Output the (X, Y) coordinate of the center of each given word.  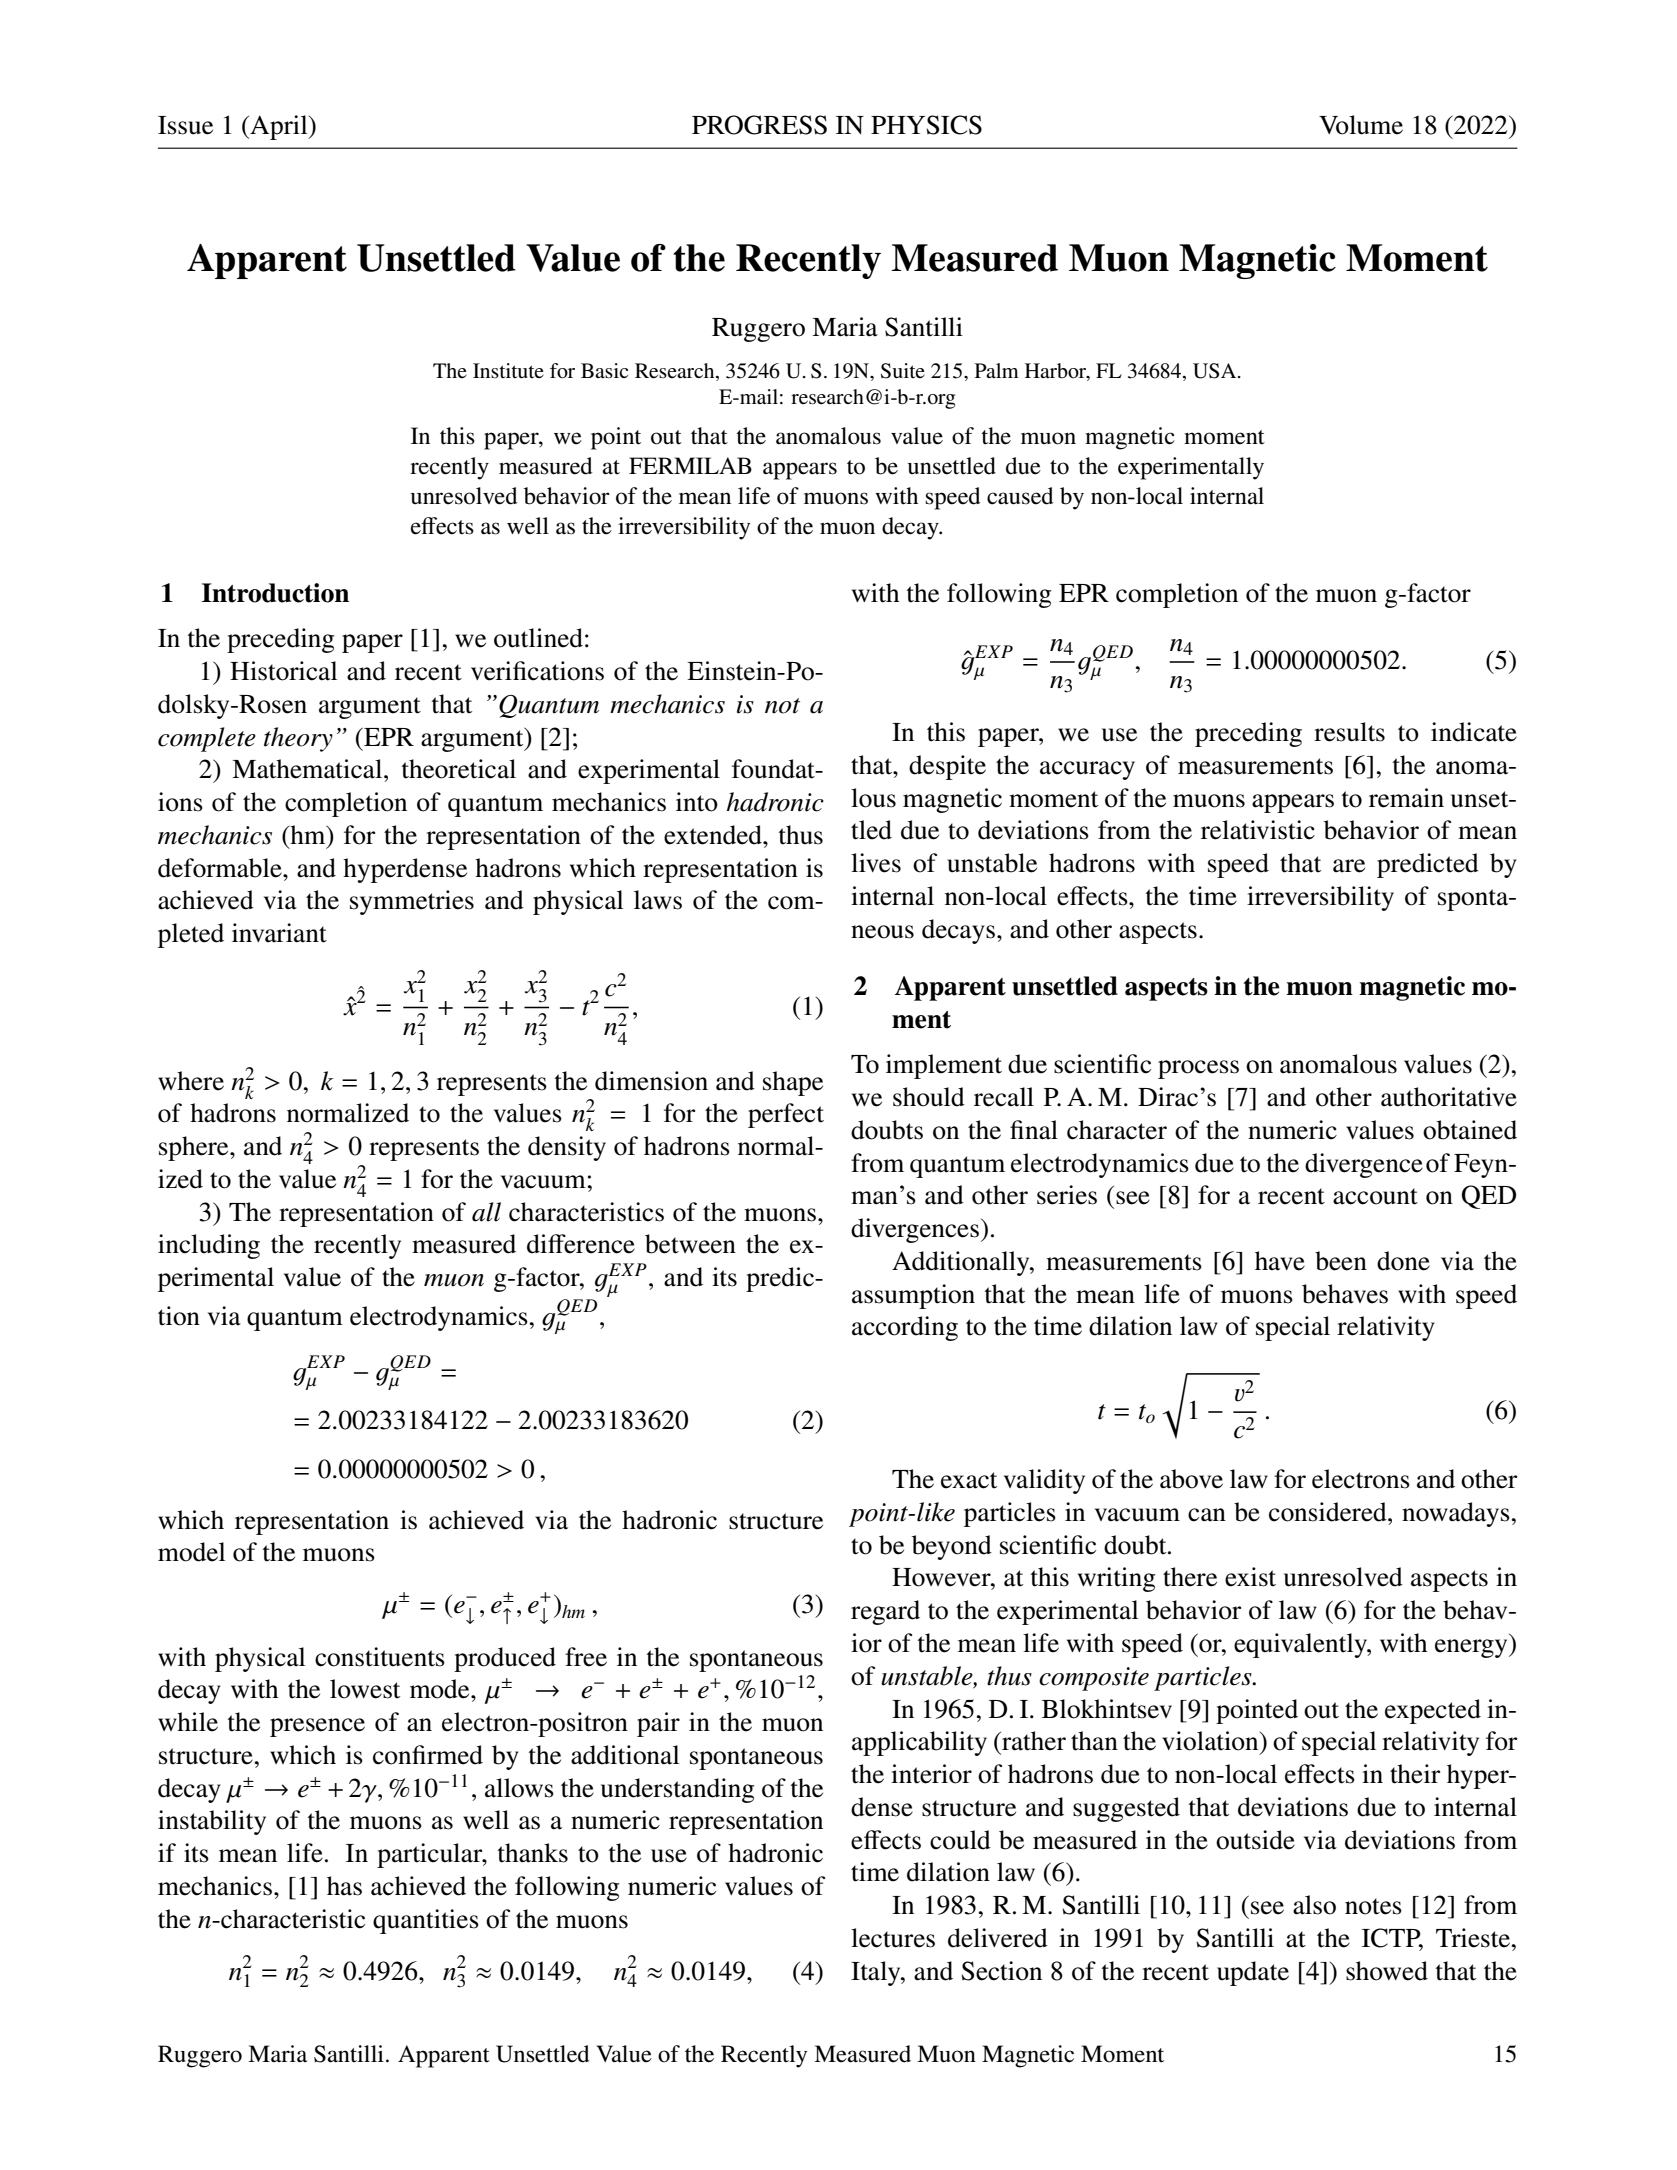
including (209, 1246)
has (344, 1886)
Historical (283, 671)
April (279, 127)
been (1341, 1261)
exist (1250, 1577)
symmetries (412, 902)
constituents (380, 1657)
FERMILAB (690, 465)
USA (1216, 371)
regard (885, 1612)
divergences (915, 1230)
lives (876, 863)
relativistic (1258, 830)
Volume (1361, 125)
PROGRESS (759, 125)
